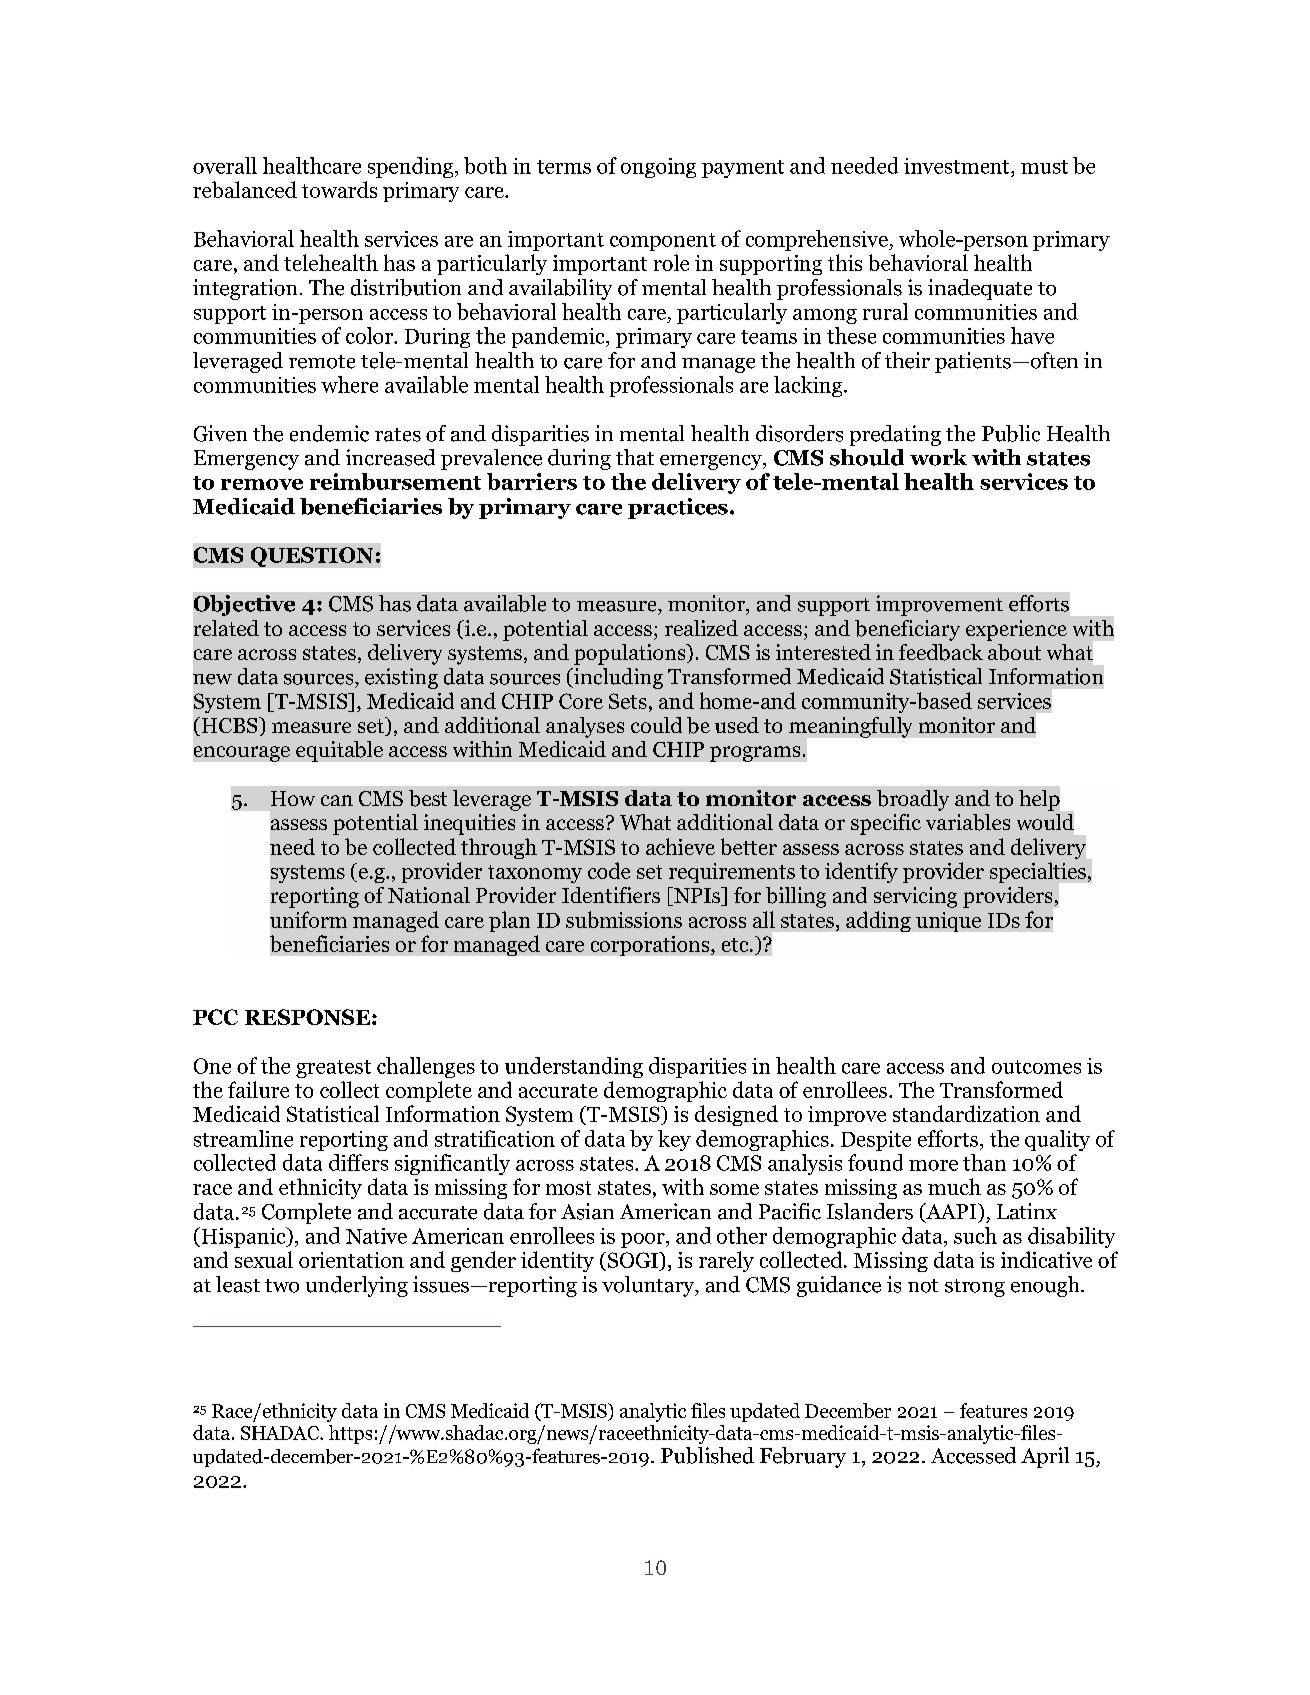  What do you see at coordinates (293, 798) in the document?
I see `How` at bounding box center [293, 798].
